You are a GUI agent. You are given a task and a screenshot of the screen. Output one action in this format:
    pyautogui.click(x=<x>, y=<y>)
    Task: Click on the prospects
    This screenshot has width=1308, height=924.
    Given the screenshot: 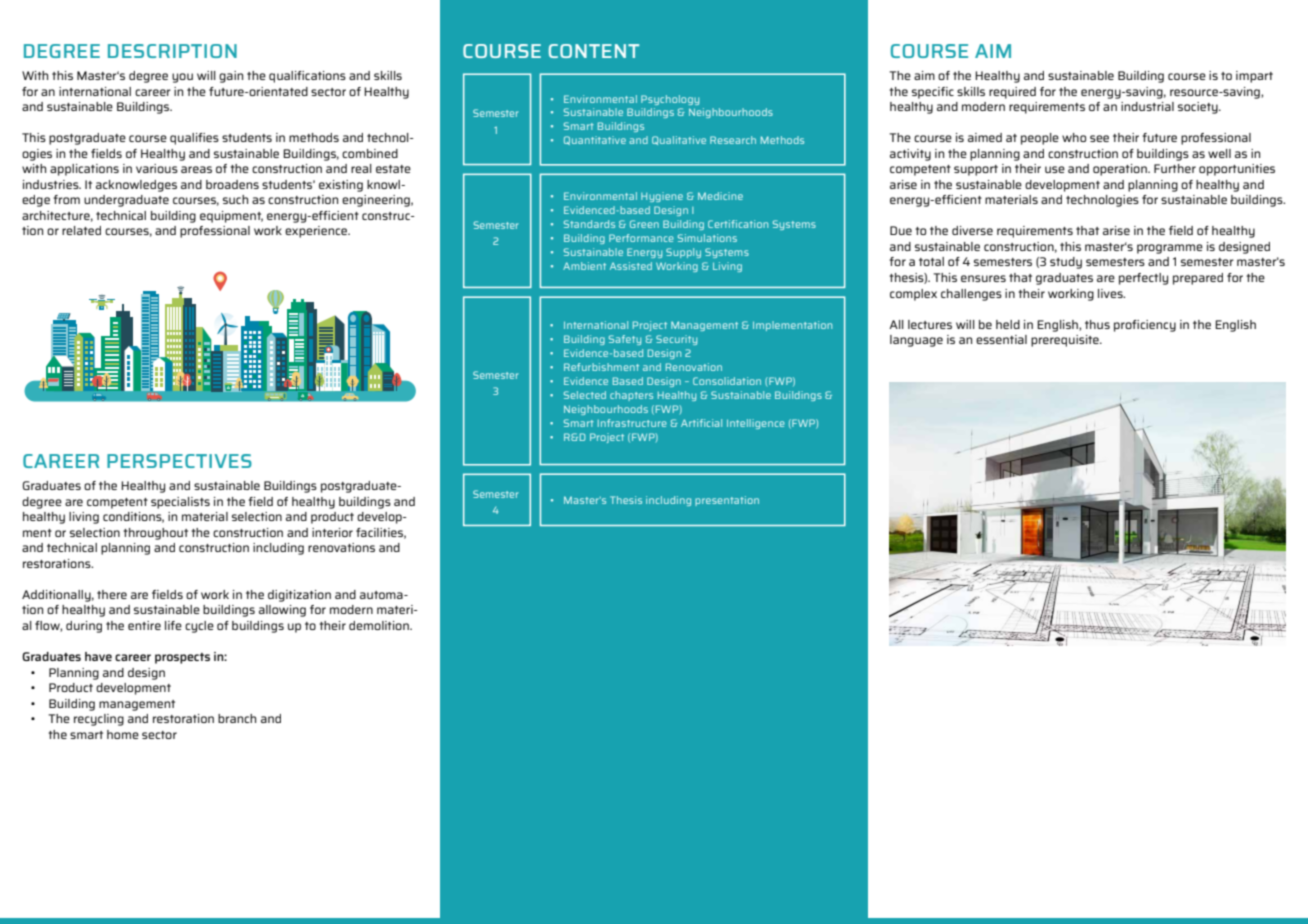 What is the action you would take?
    pyautogui.click(x=182, y=658)
